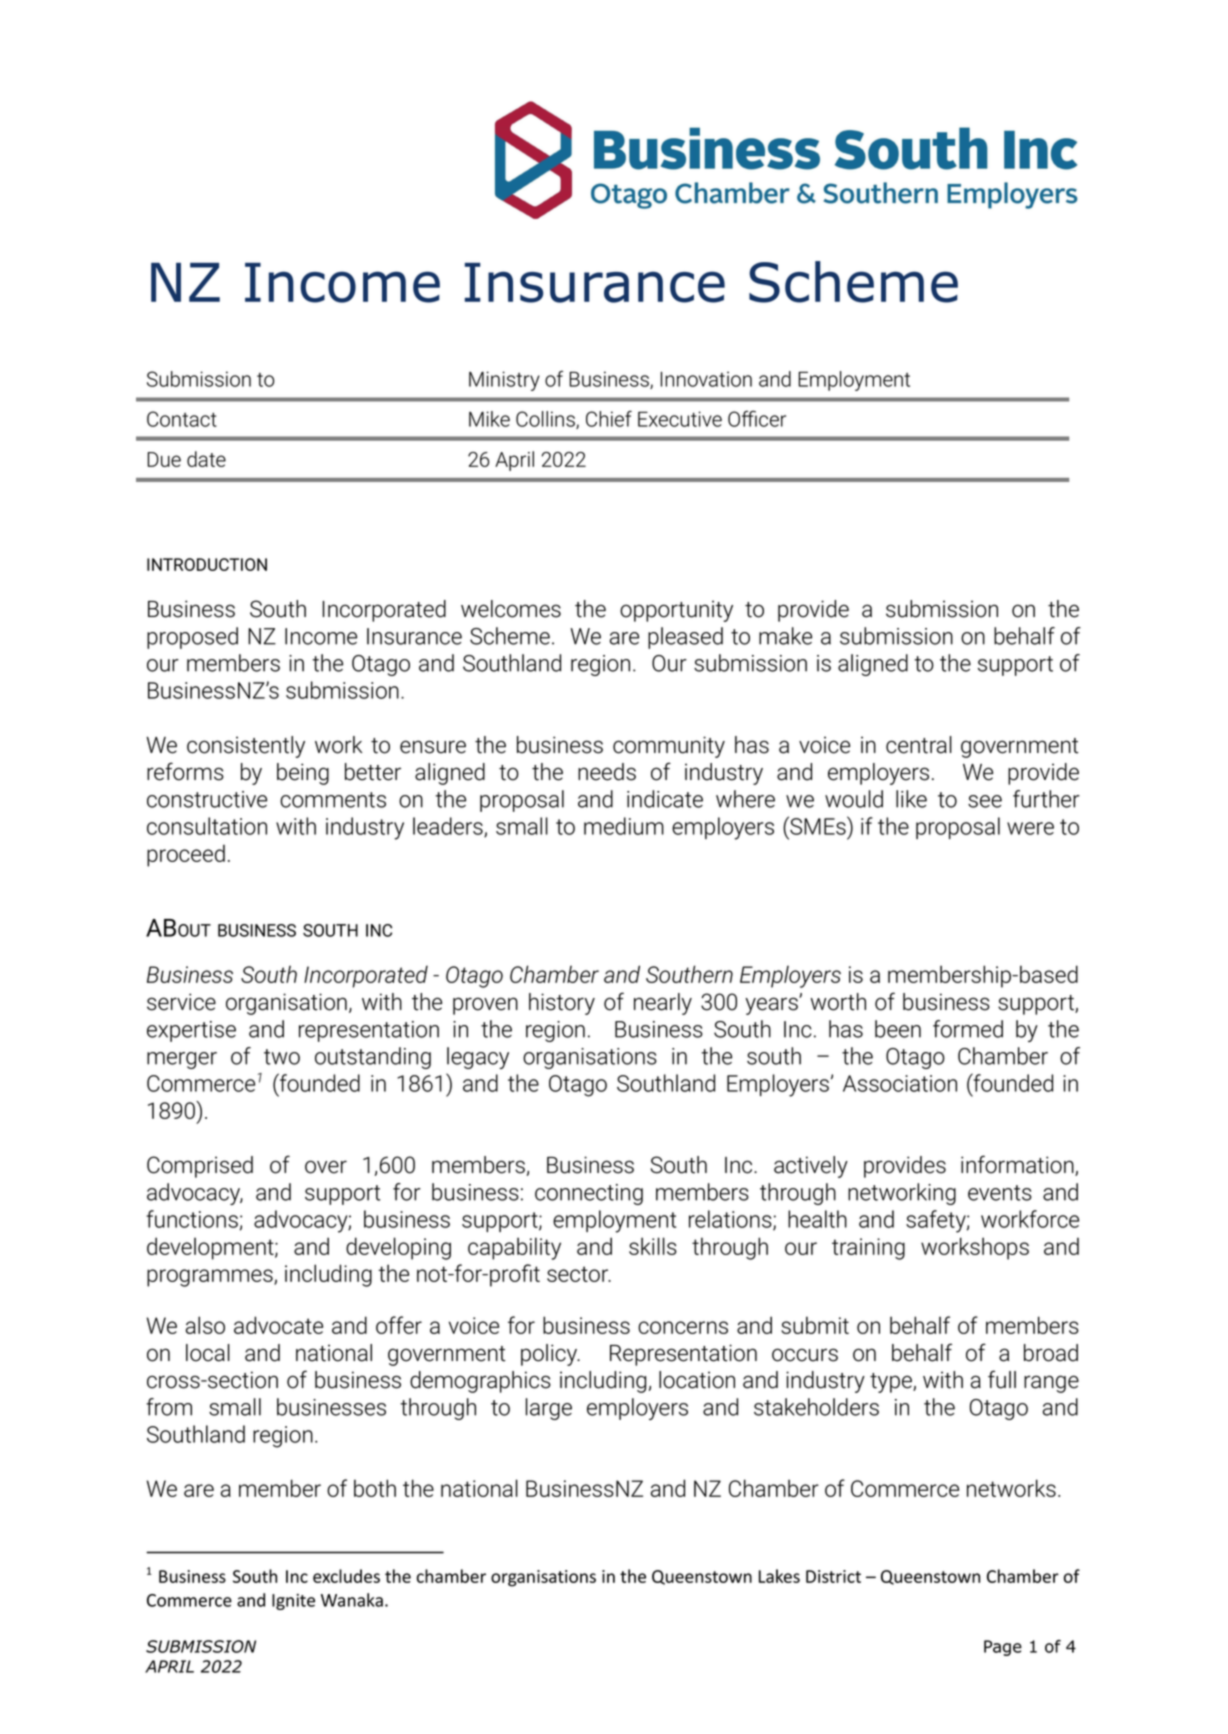 The image size is (1228, 1734). Describe the element at coordinates (1003, 1648) in the page. I see `Page` at that location.
